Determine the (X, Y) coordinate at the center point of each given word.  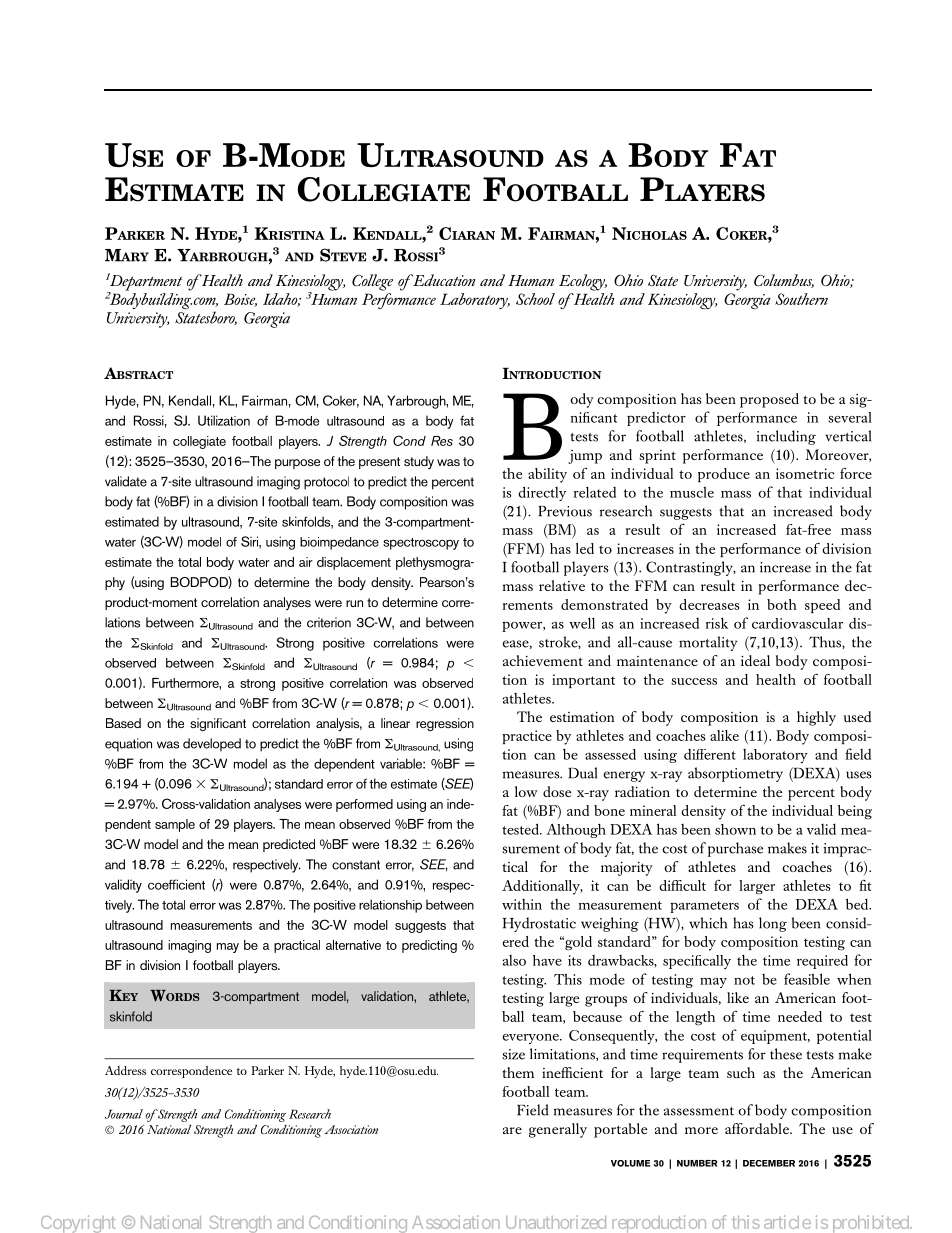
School (535, 299)
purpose (297, 464)
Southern (801, 299)
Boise (240, 300)
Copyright (78, 1224)
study (419, 462)
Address (125, 1070)
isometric (805, 473)
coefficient (176, 884)
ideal (755, 660)
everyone (531, 1039)
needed (800, 1016)
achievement (543, 660)
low (526, 791)
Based (123, 723)
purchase (735, 849)
